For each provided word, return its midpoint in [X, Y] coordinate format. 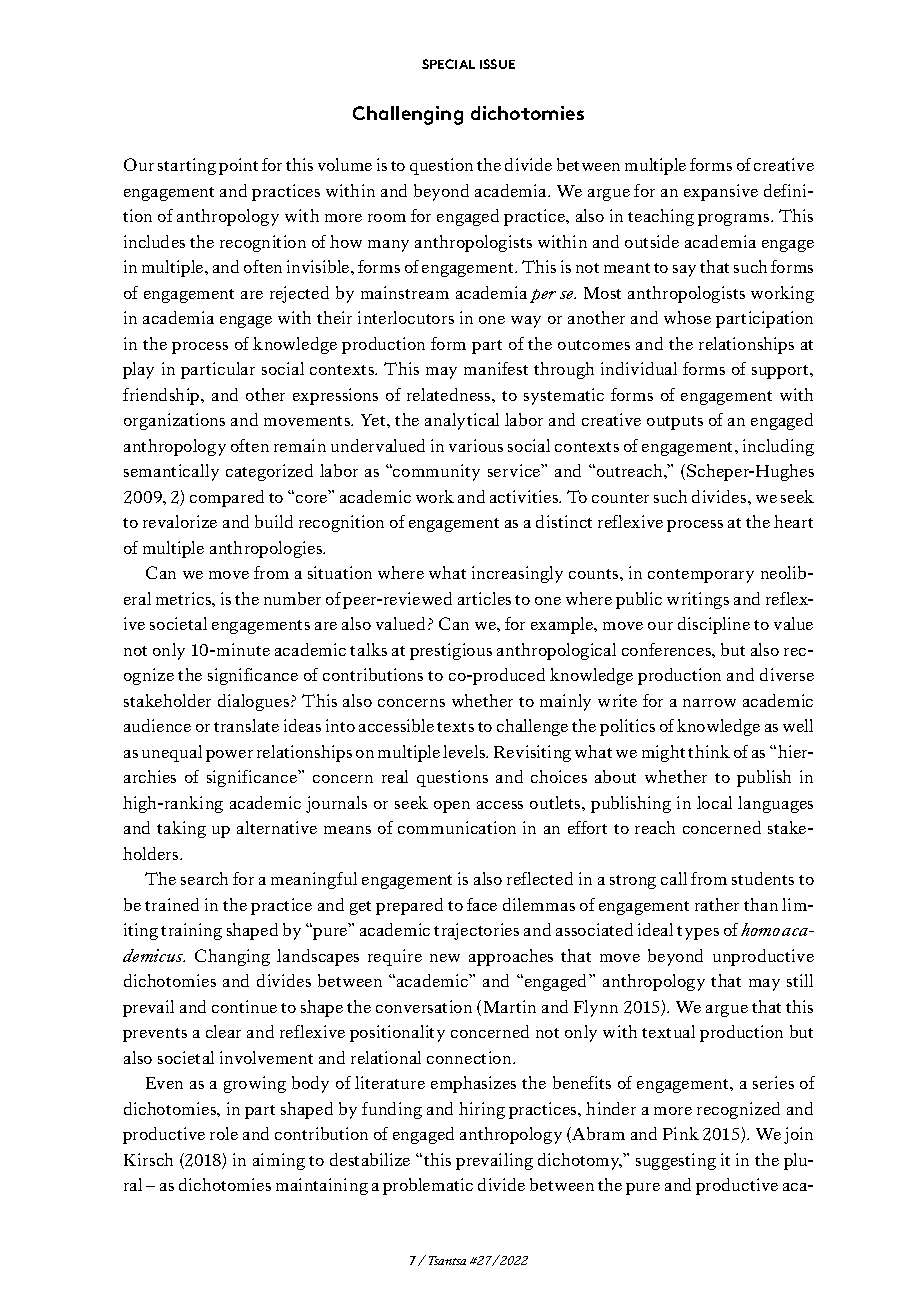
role [224, 1133]
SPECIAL [448, 64]
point [238, 166]
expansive [721, 192]
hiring [482, 1110]
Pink [681, 1133]
